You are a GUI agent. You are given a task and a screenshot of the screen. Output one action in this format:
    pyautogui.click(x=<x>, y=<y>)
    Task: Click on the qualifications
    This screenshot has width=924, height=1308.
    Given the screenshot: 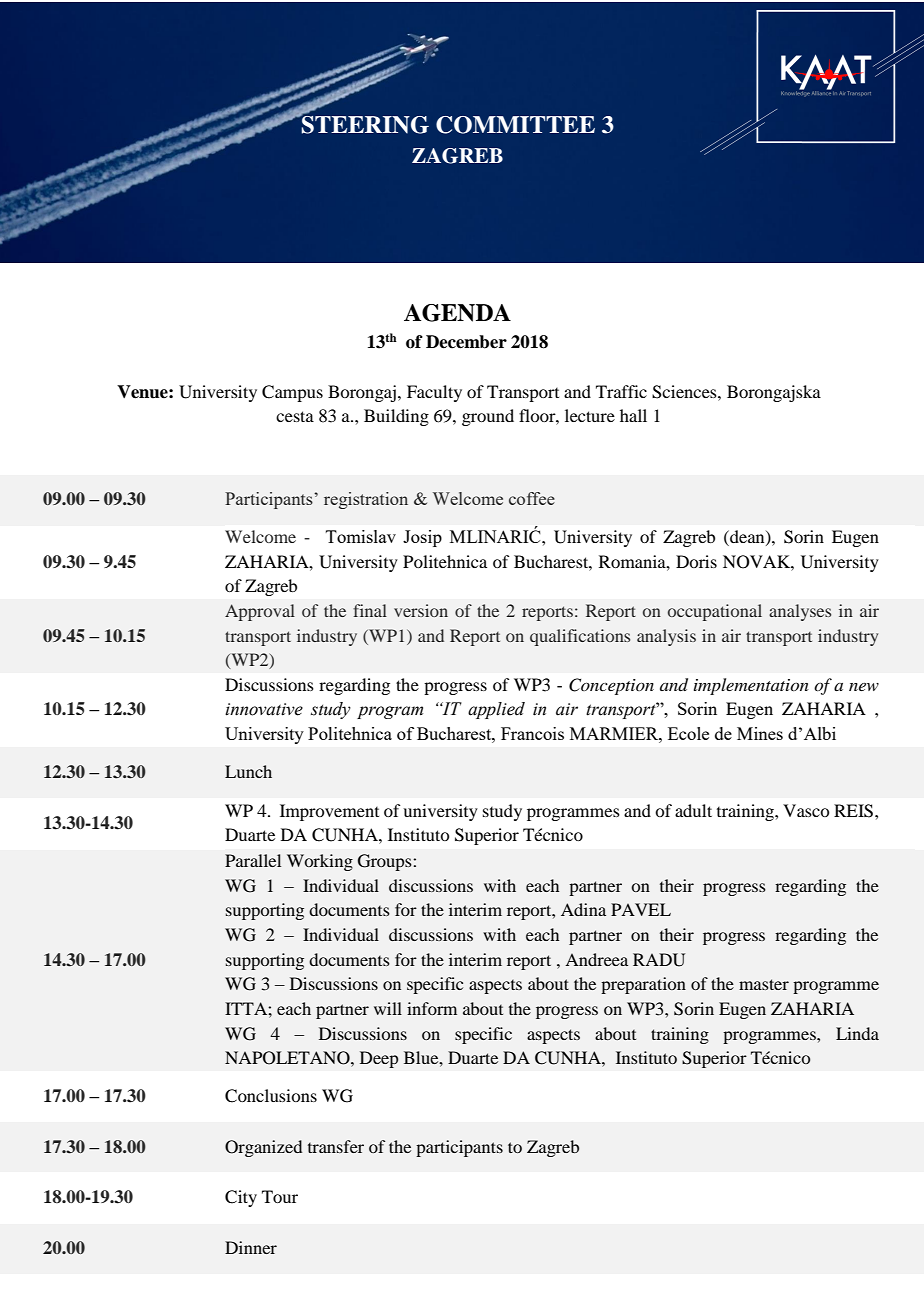 What is the action you would take?
    pyautogui.click(x=580, y=637)
